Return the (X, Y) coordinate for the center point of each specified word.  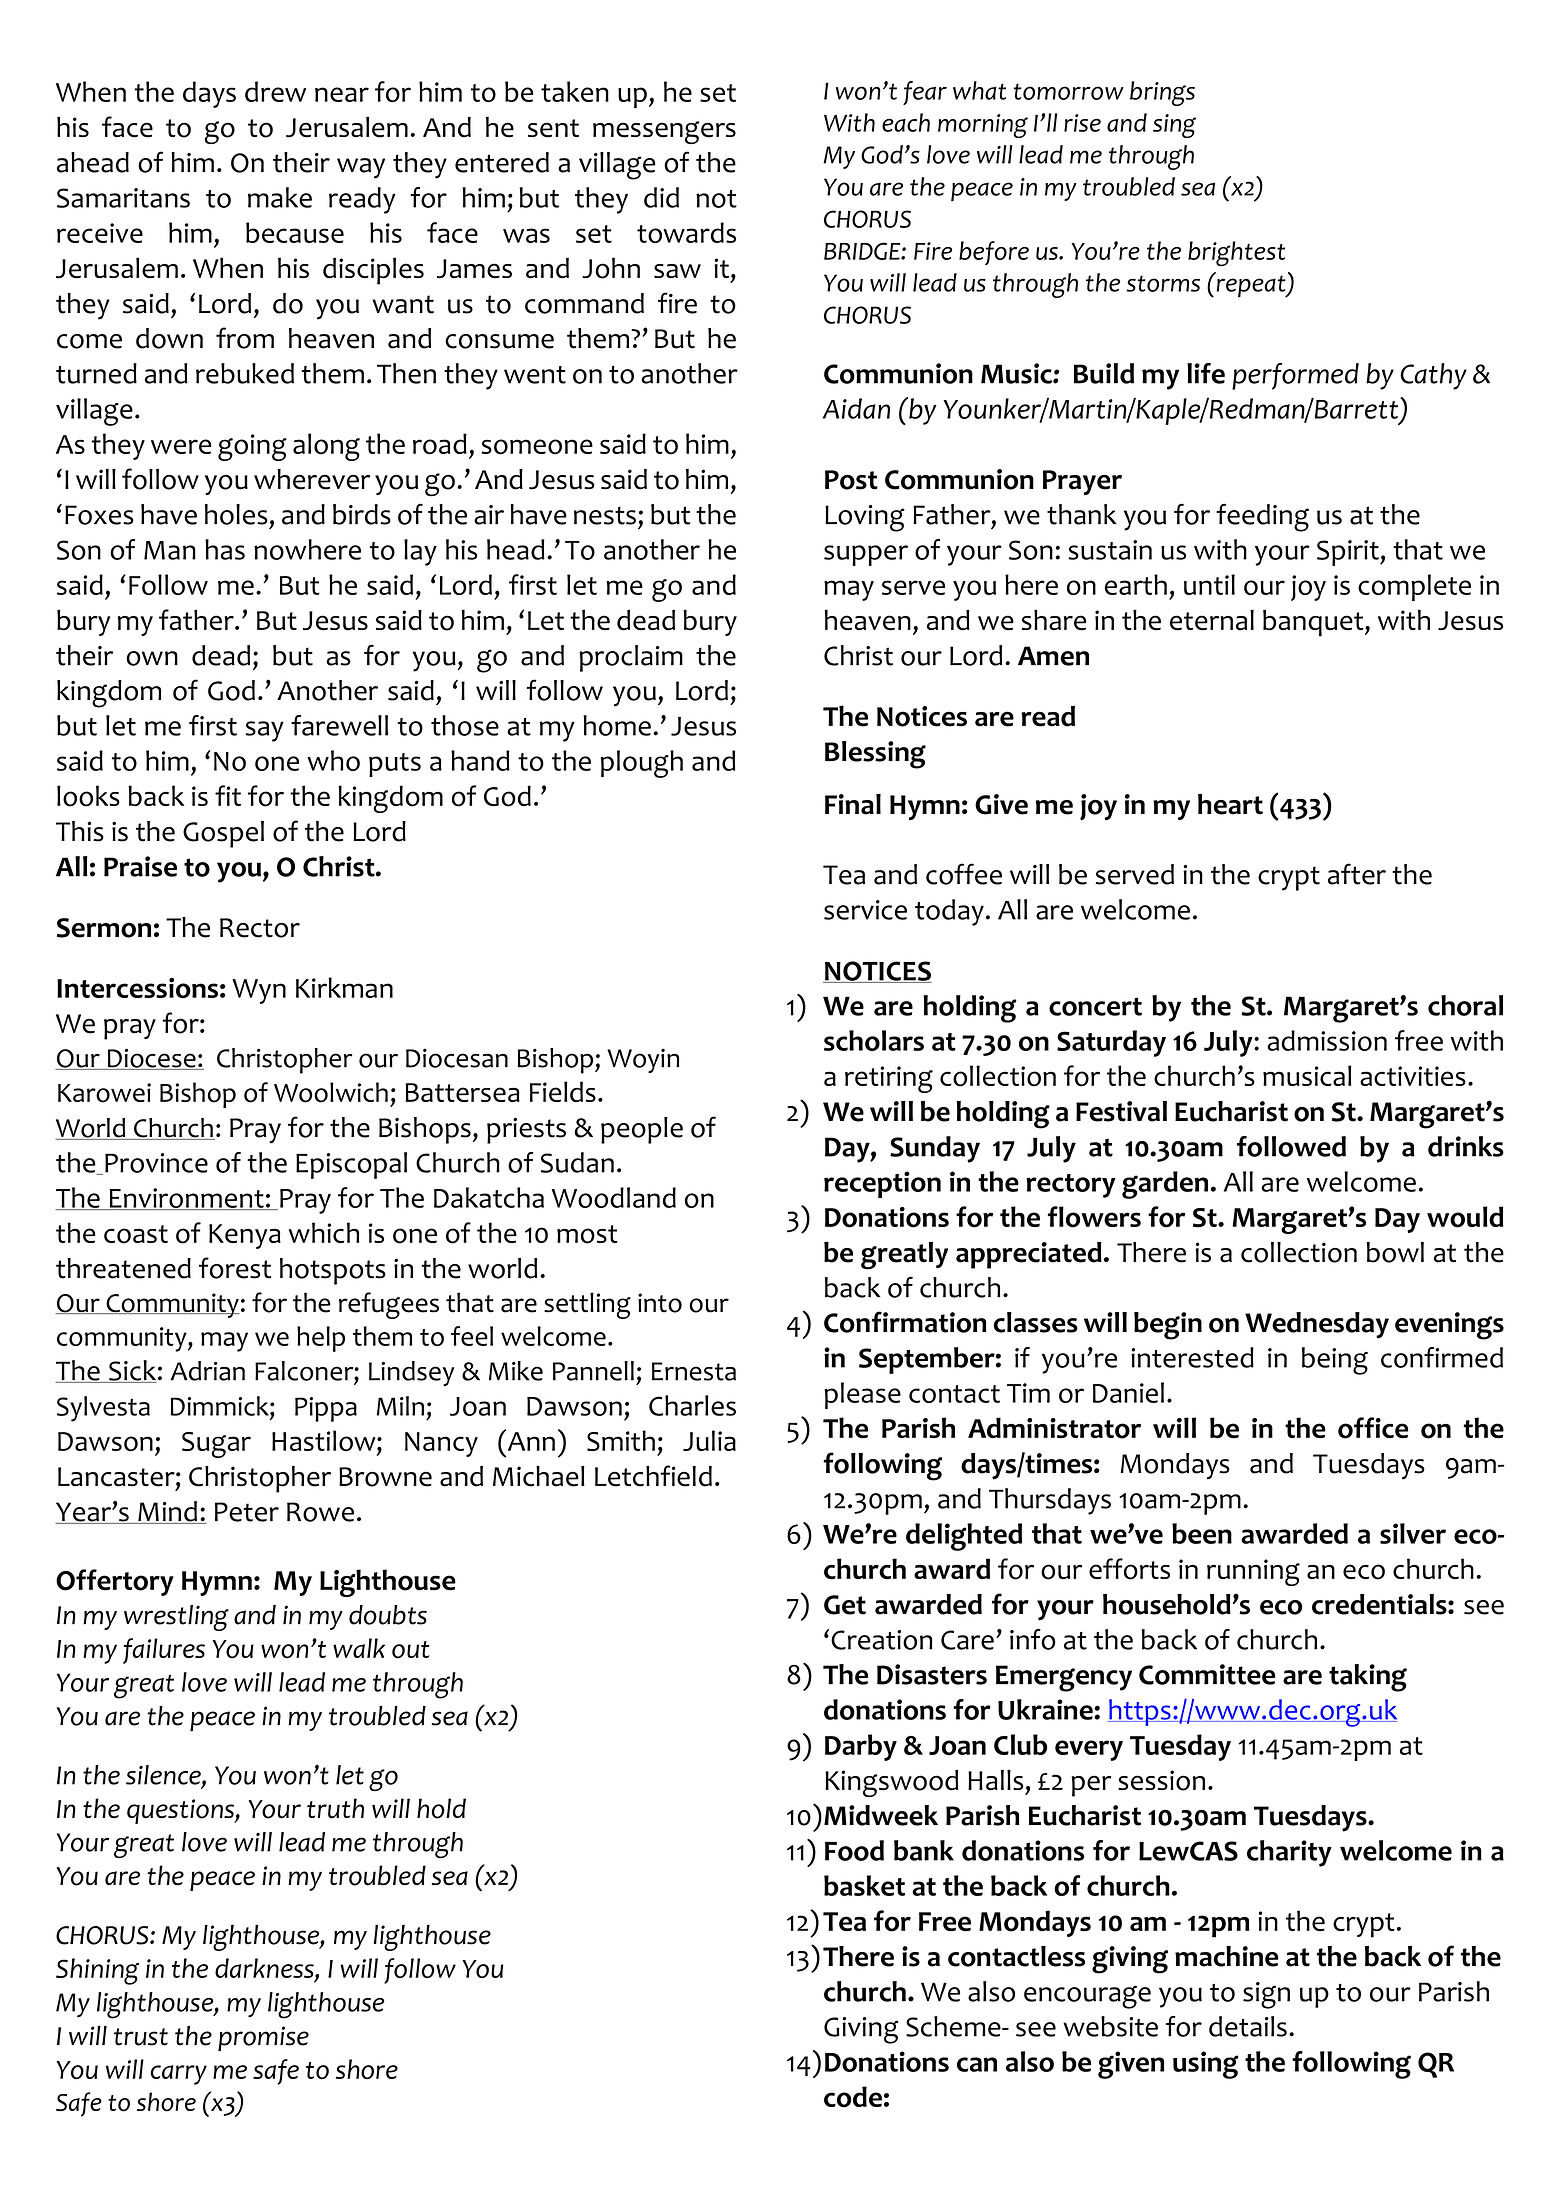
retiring (889, 1079)
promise (263, 2038)
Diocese (151, 1059)
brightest (1236, 253)
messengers (664, 132)
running (1253, 1572)
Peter (247, 1512)
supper (866, 555)
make (280, 197)
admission (1327, 1040)
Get (845, 1605)
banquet (1314, 623)
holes (236, 514)
